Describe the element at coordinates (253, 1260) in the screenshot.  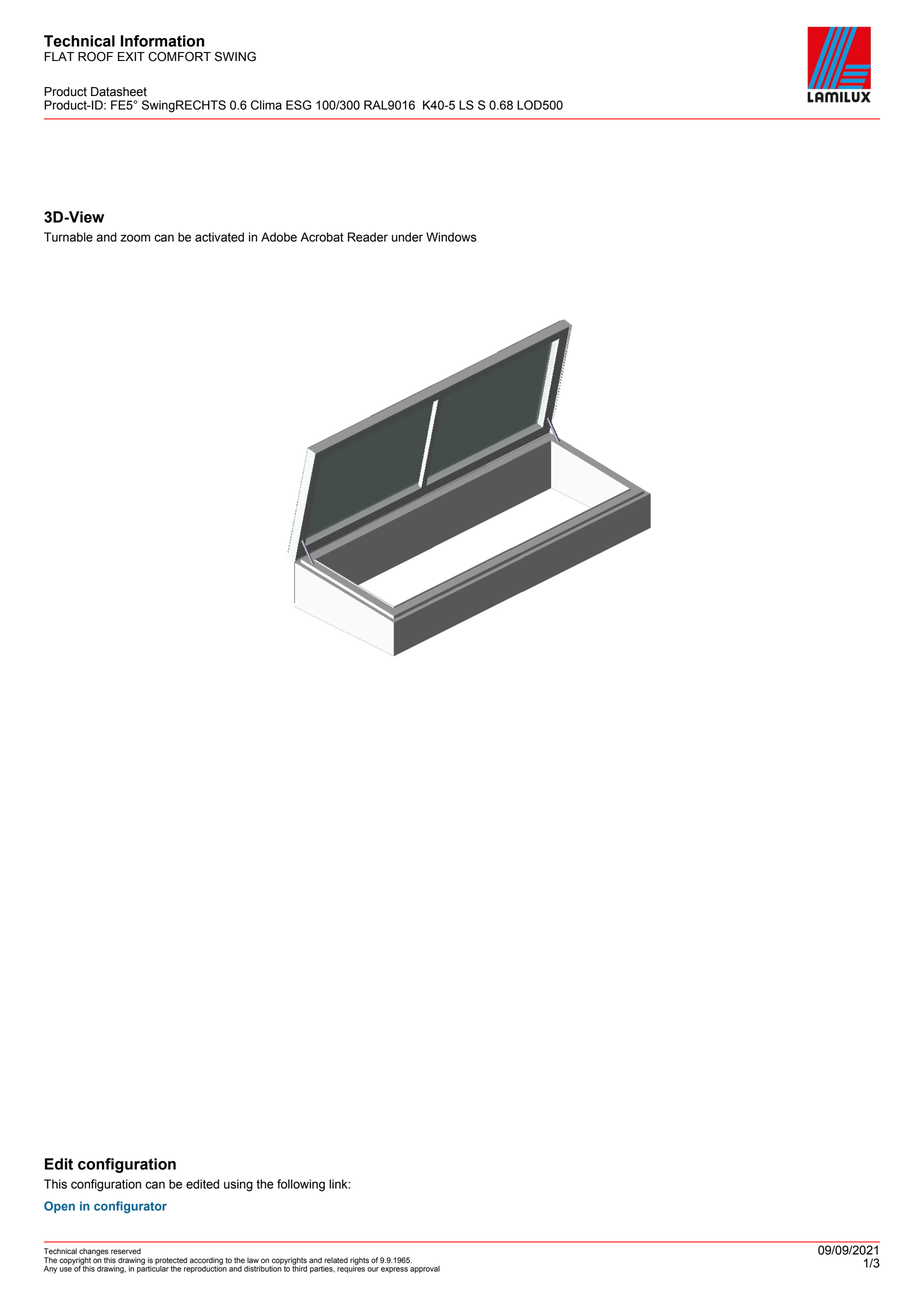
I see `law` at that location.
